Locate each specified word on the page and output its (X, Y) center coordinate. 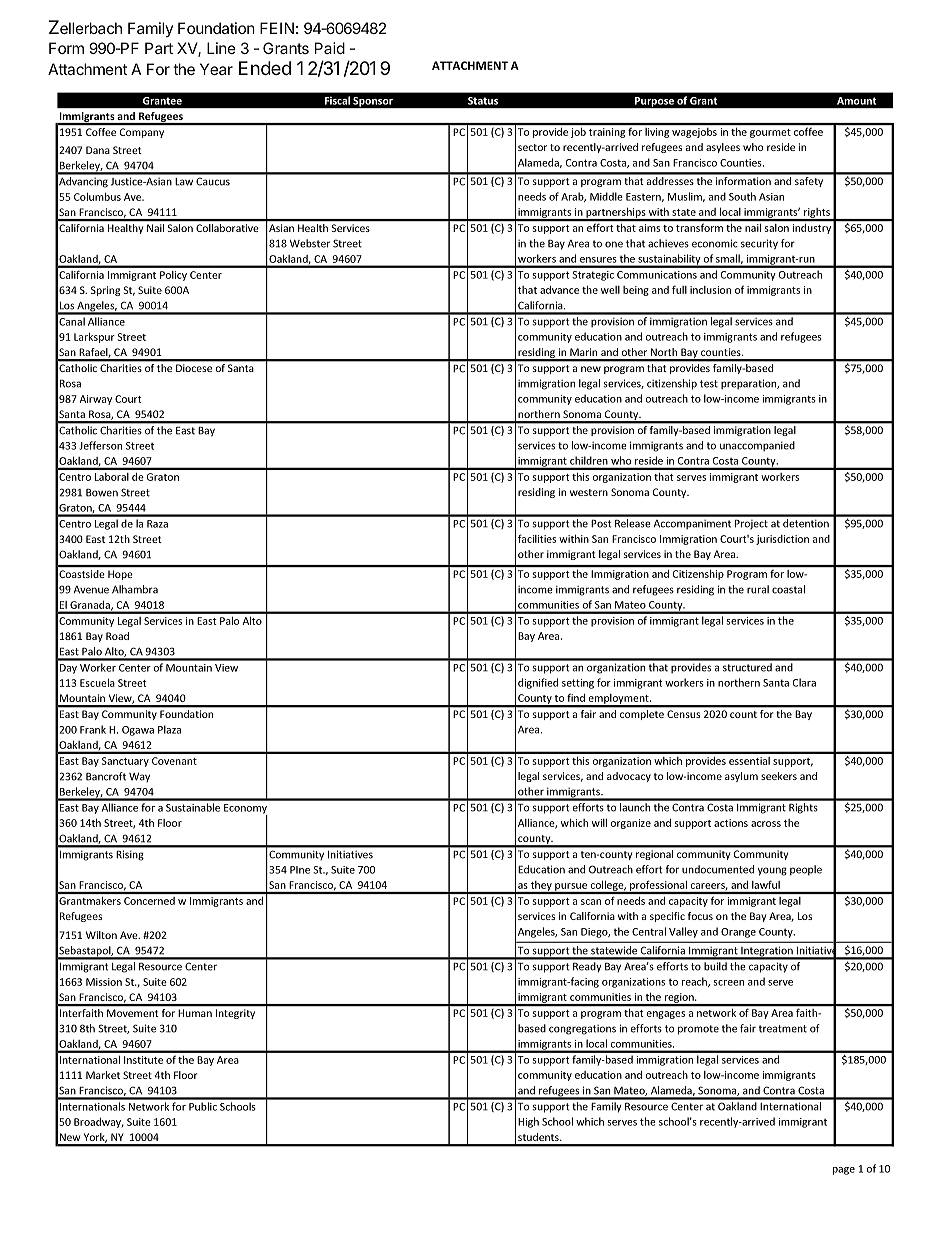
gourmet (770, 133)
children (589, 461)
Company (142, 133)
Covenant (174, 761)
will (599, 823)
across (766, 824)
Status (483, 101)
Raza (157, 524)
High (528, 1122)
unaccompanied (757, 446)
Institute (143, 1060)
